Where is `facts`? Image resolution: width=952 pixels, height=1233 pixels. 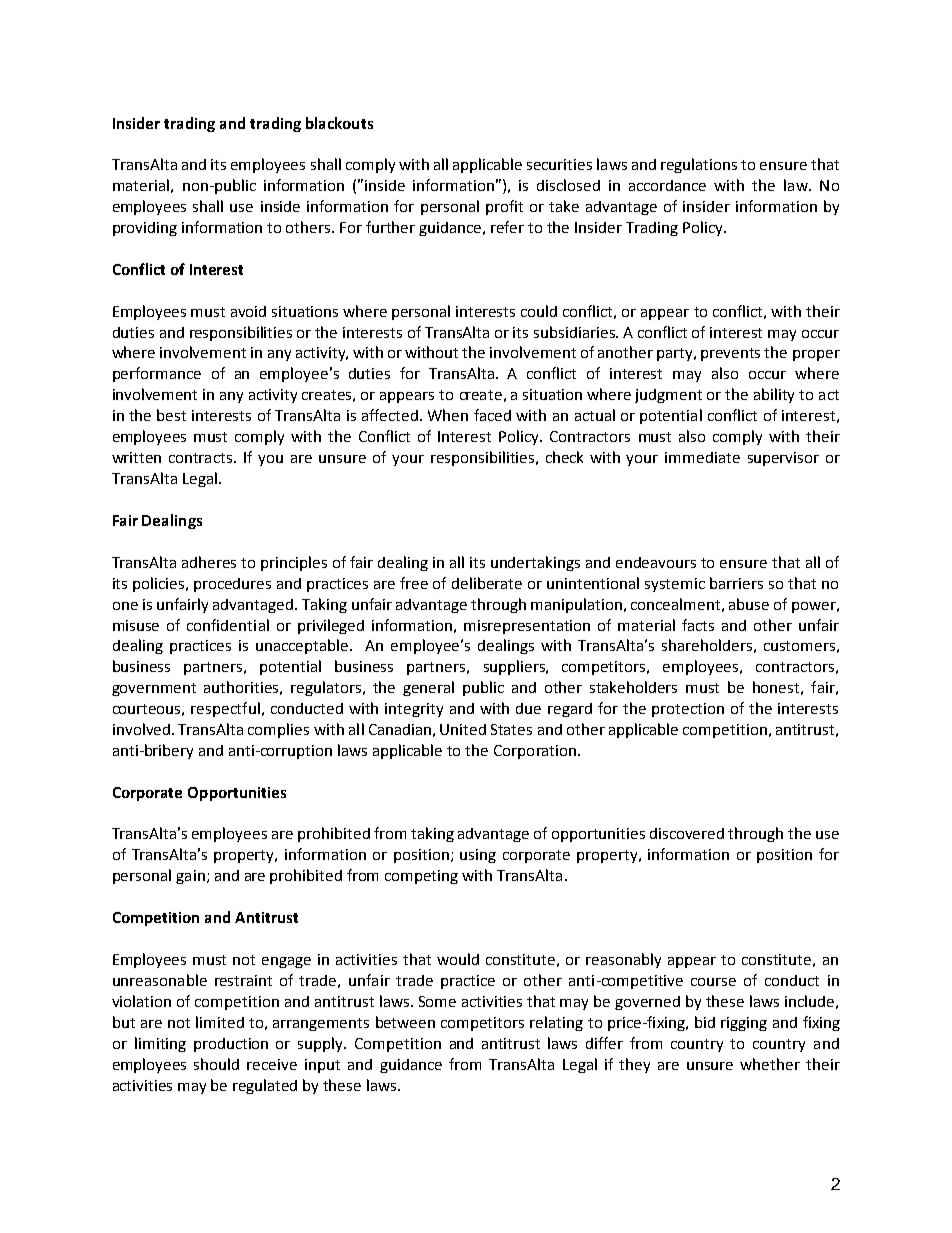 facts is located at coordinates (698, 625).
